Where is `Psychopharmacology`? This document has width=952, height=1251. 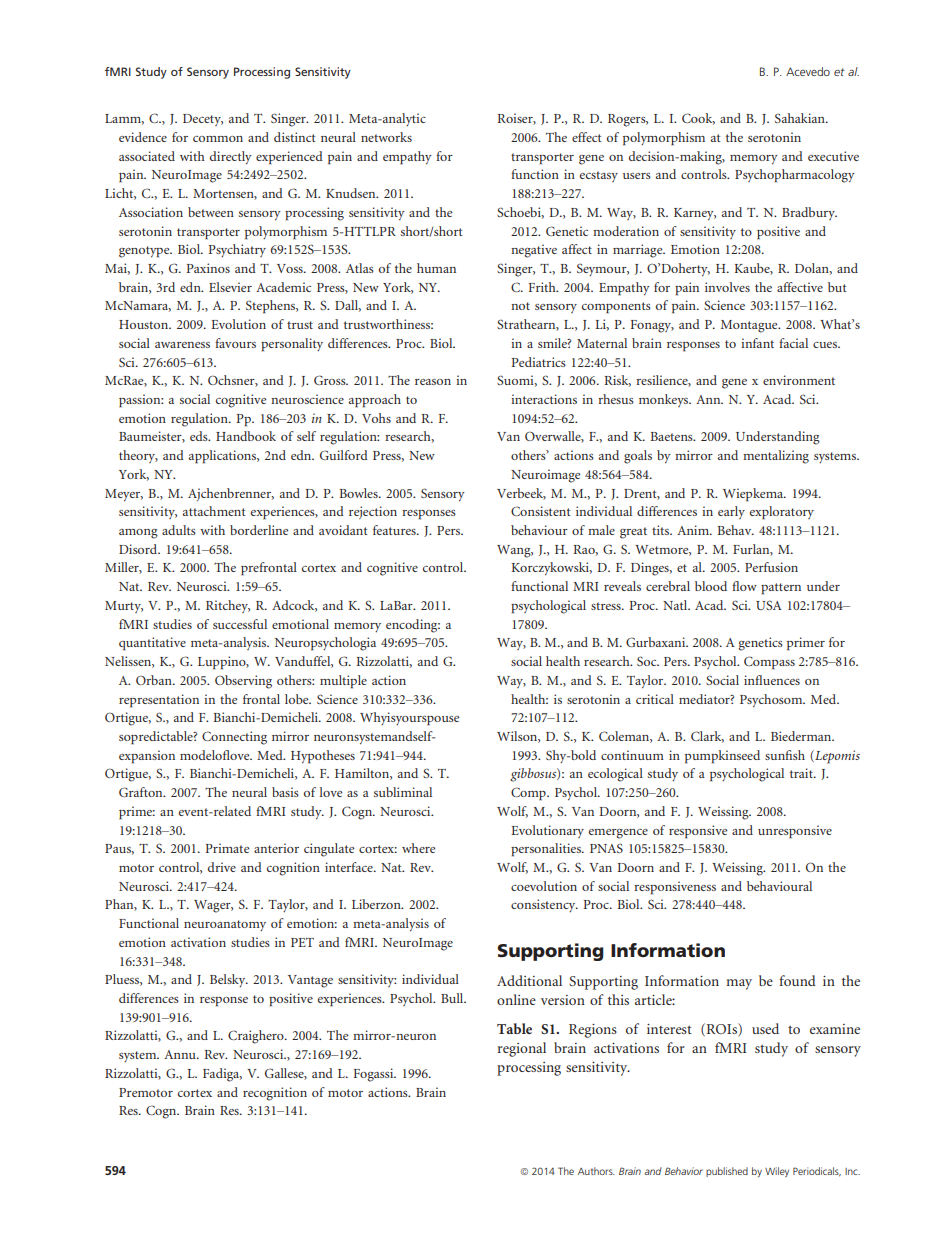
Psychopharmacology is located at coordinates (795, 176).
